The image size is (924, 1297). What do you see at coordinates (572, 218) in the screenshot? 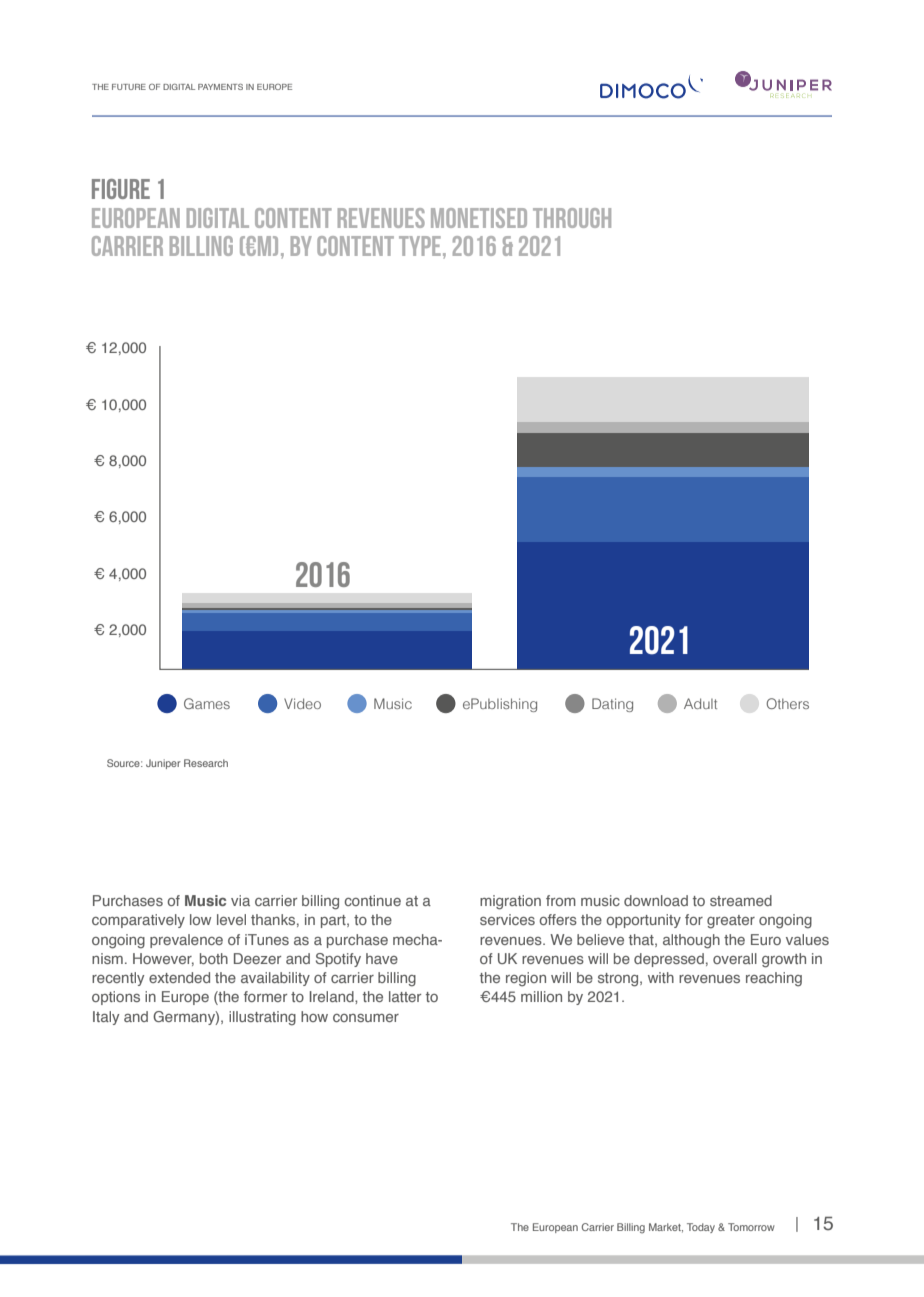
I see `through` at bounding box center [572, 218].
